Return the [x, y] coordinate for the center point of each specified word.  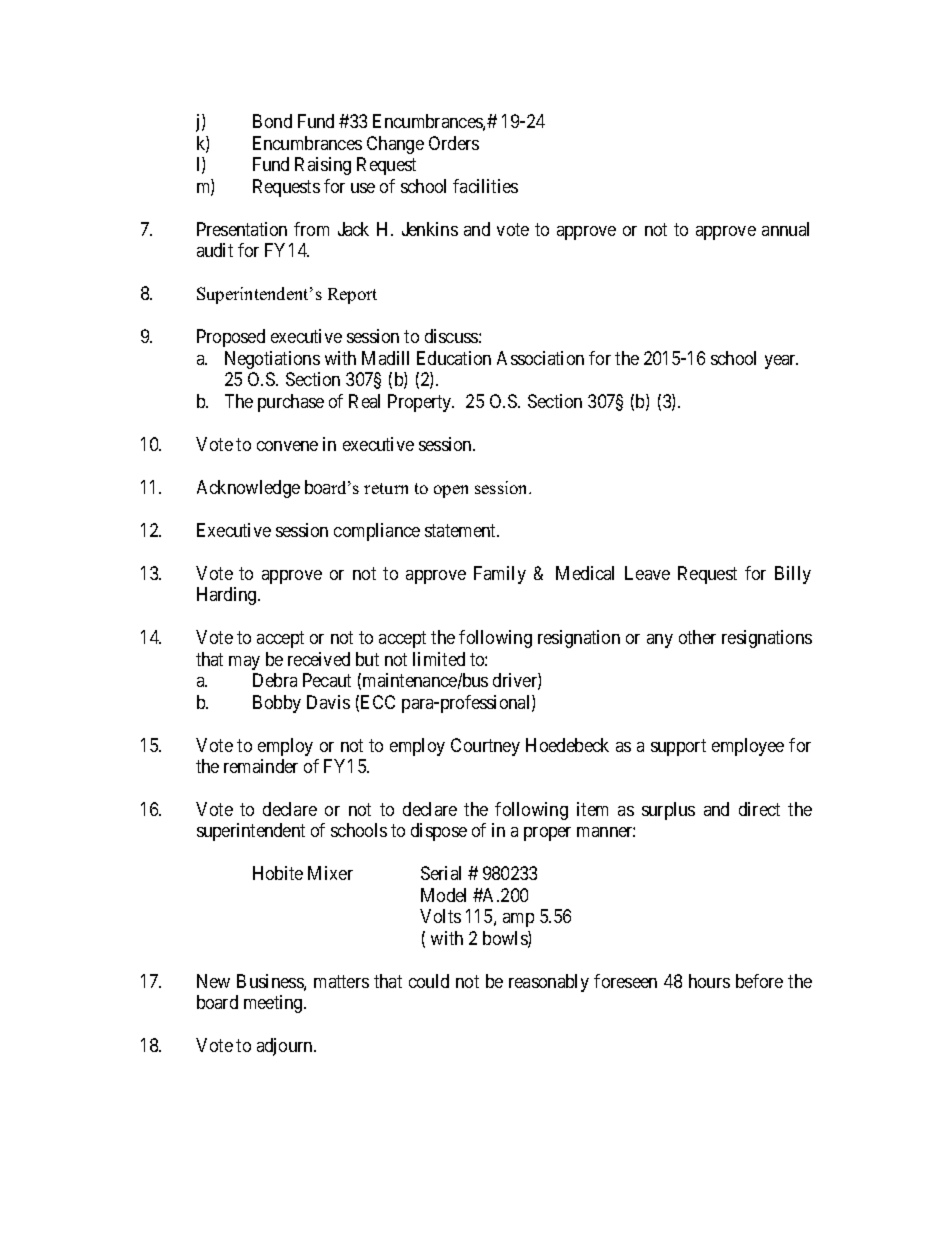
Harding [228, 596]
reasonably [549, 983]
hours [709, 981]
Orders [454, 143]
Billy [793, 575]
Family [500, 575]
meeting [274, 1004]
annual [785, 229]
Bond [272, 121]
